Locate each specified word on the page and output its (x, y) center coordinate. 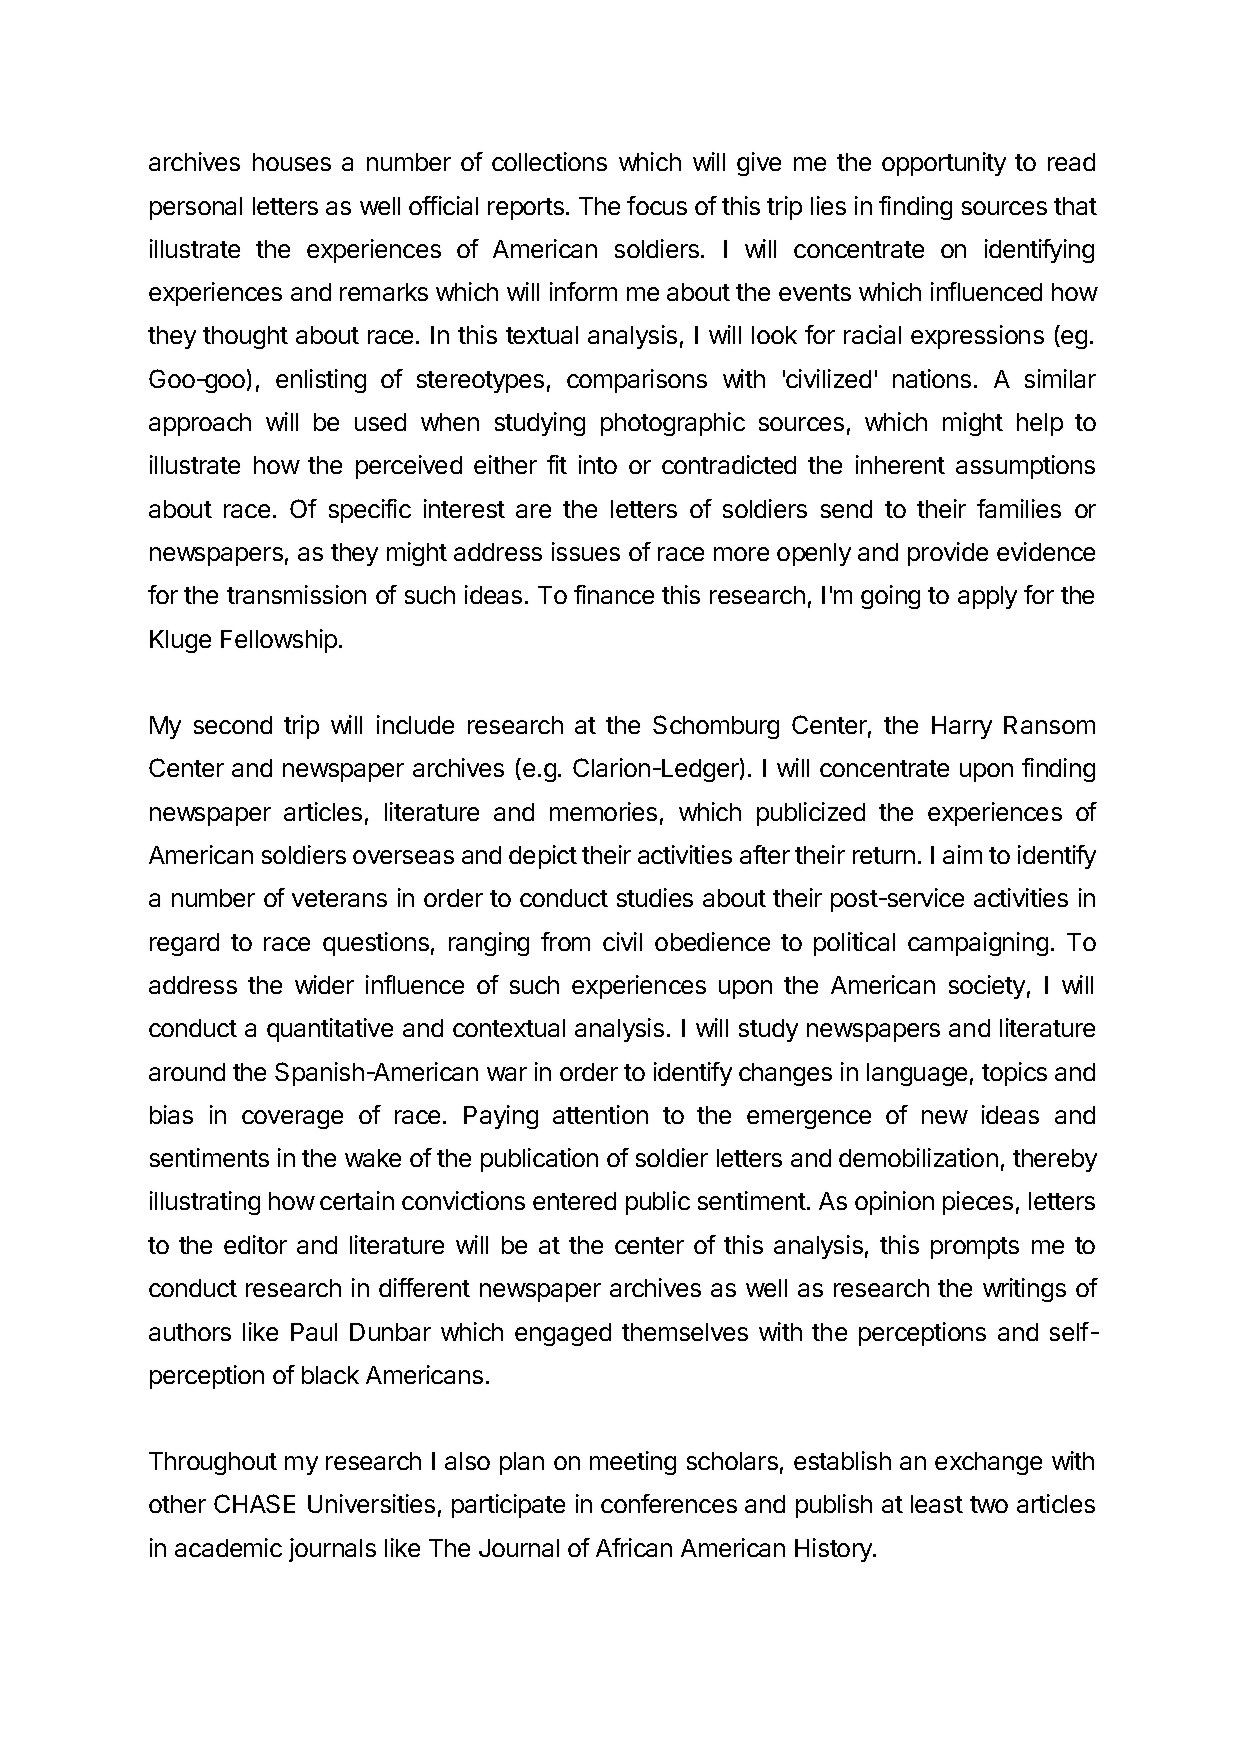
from (565, 941)
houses (292, 162)
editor (255, 1244)
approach (200, 424)
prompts (975, 1248)
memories (603, 811)
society (987, 987)
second (233, 725)
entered (574, 1201)
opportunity (944, 164)
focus (657, 205)
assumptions (1025, 467)
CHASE (254, 1503)
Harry (962, 727)
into (598, 464)
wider (324, 984)
